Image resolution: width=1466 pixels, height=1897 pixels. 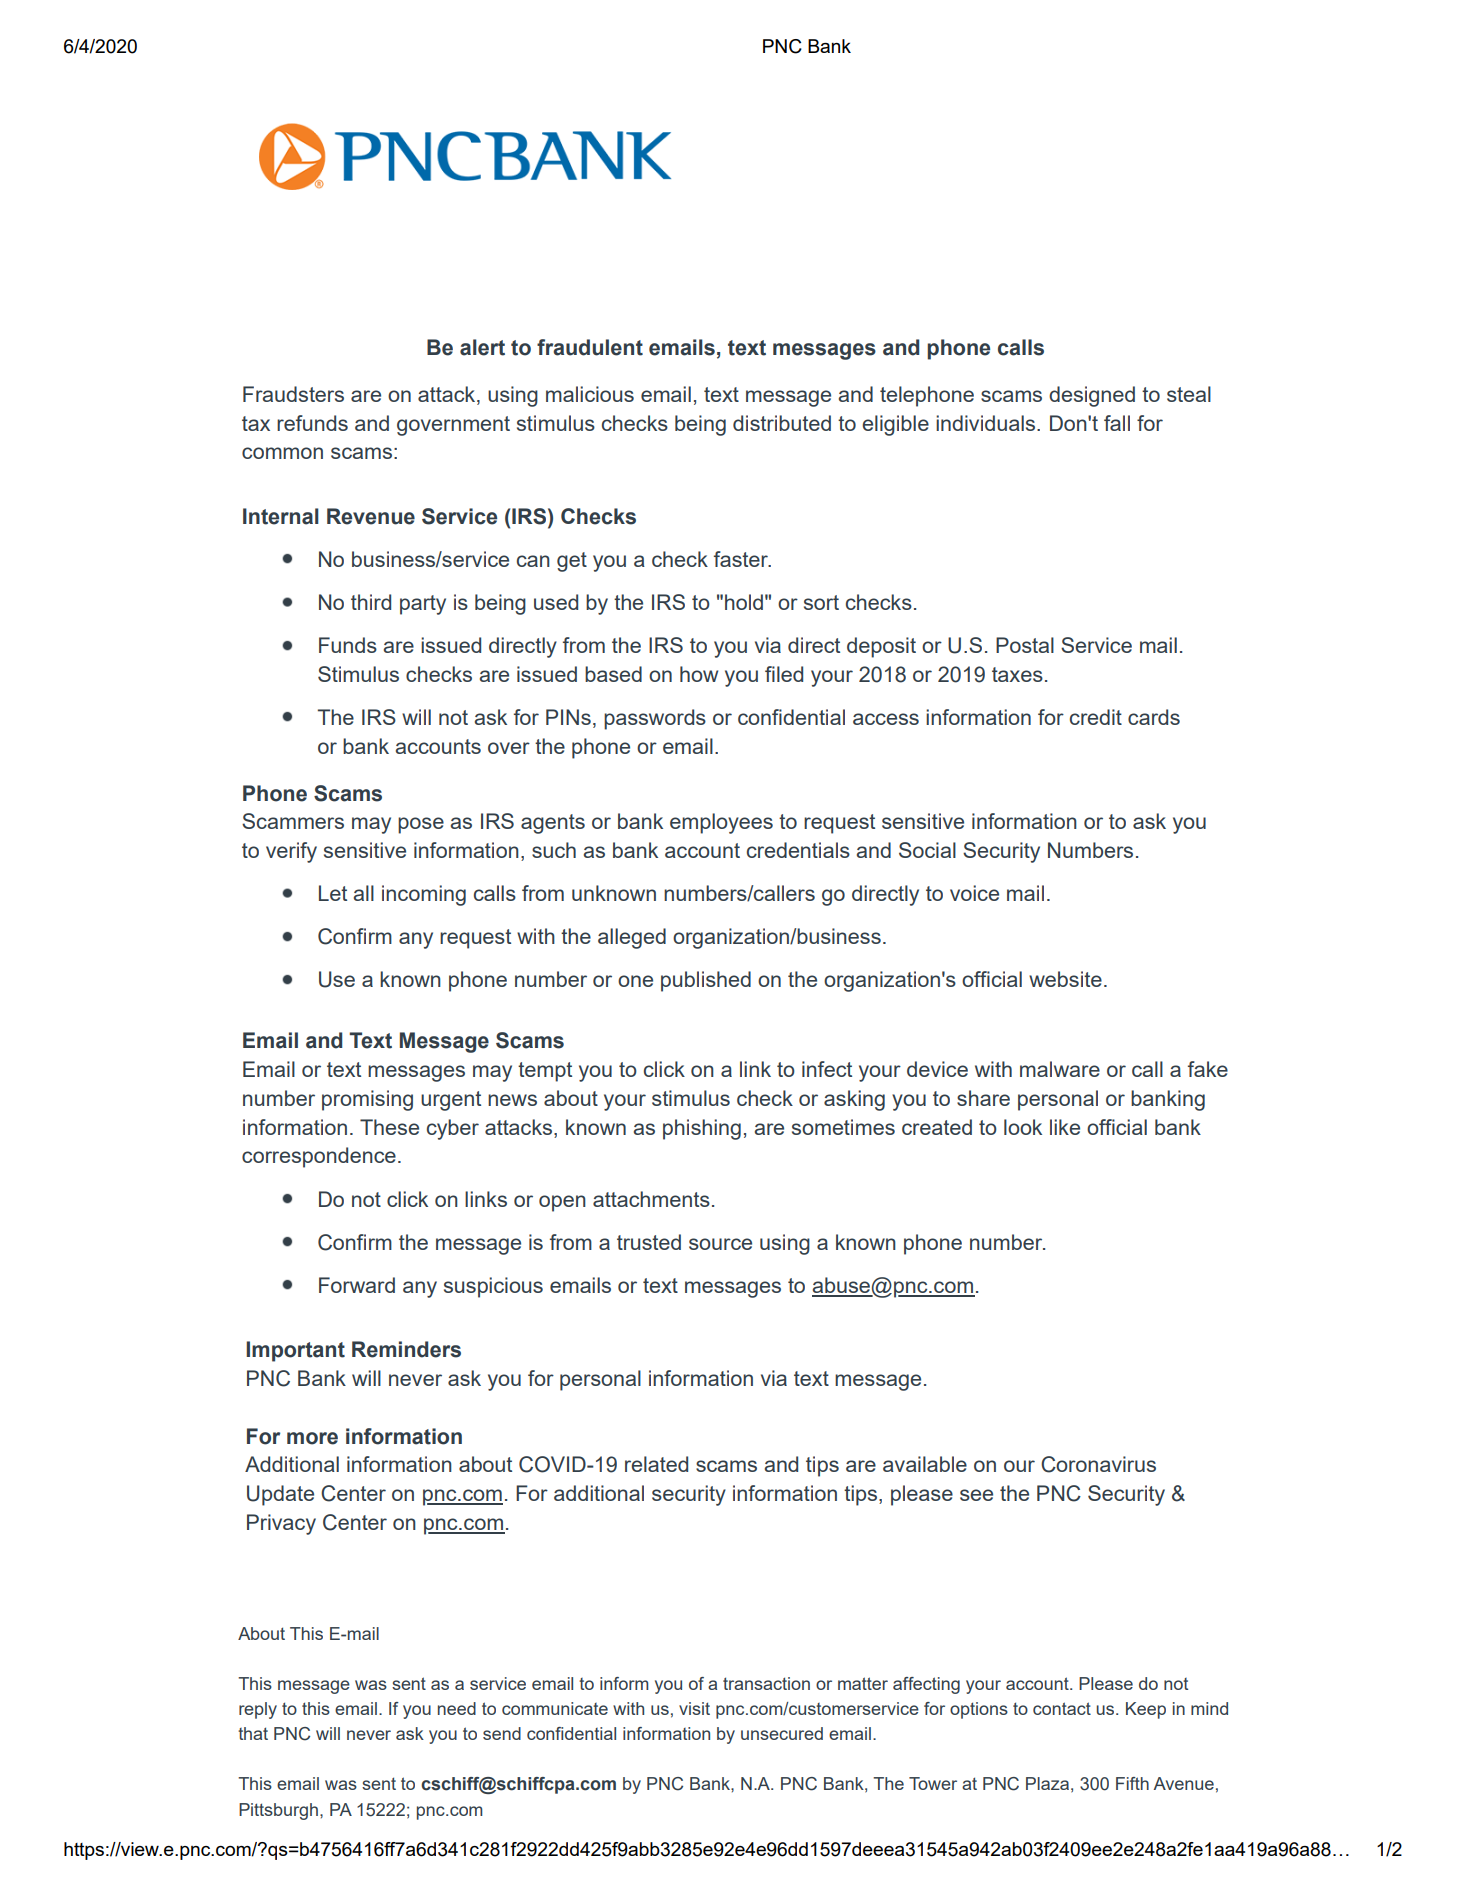 What do you see at coordinates (1065, 979) in the document?
I see `website` at bounding box center [1065, 979].
